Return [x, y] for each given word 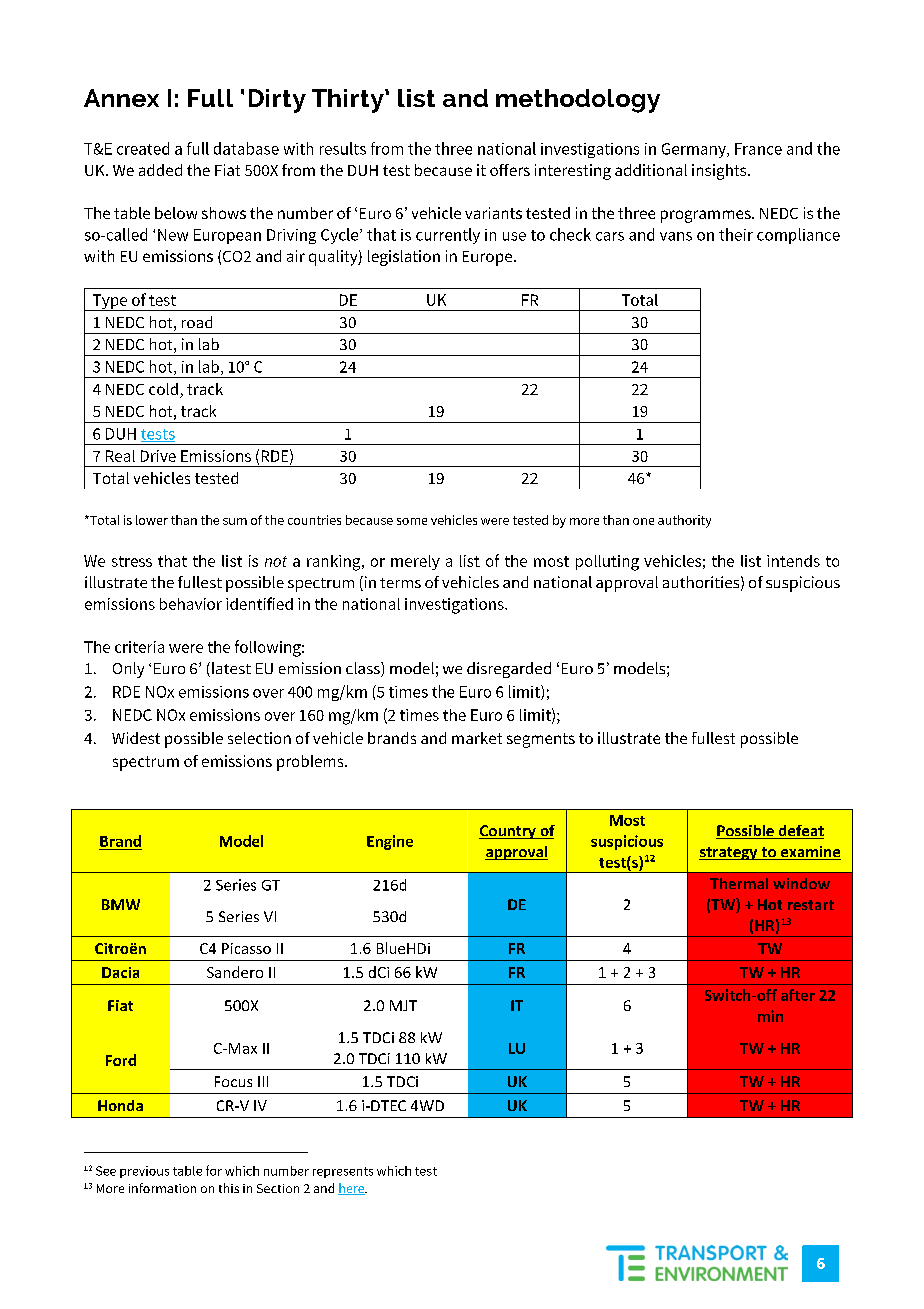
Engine [390, 842]
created [143, 148]
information [162, 1188]
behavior [191, 604]
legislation [404, 258]
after [798, 995]
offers [510, 170]
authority [684, 521]
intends [793, 561]
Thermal [739, 883]
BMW [121, 904]
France [758, 149]
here [352, 1189]
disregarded [509, 670]
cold [163, 389]
